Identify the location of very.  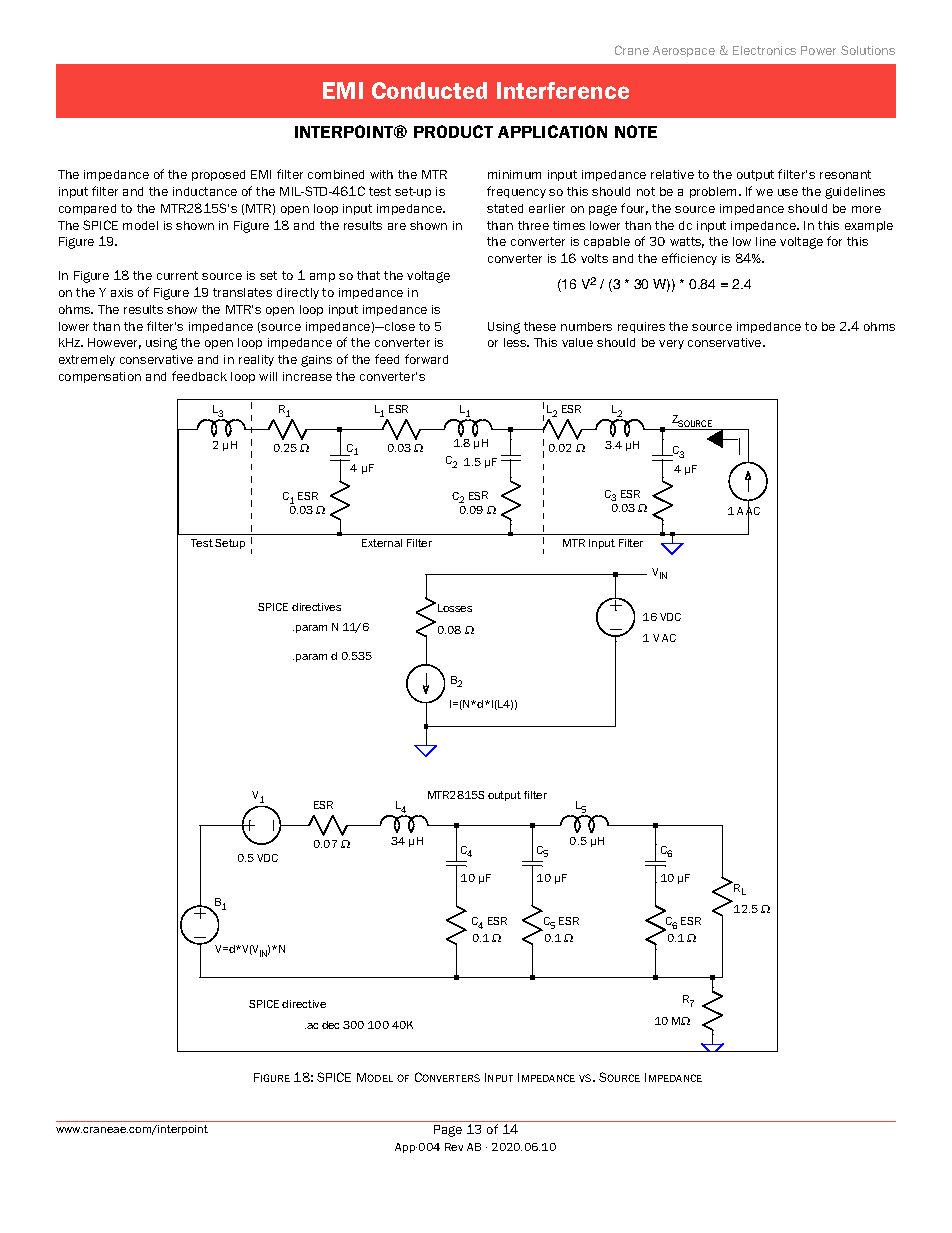
(671, 344).
